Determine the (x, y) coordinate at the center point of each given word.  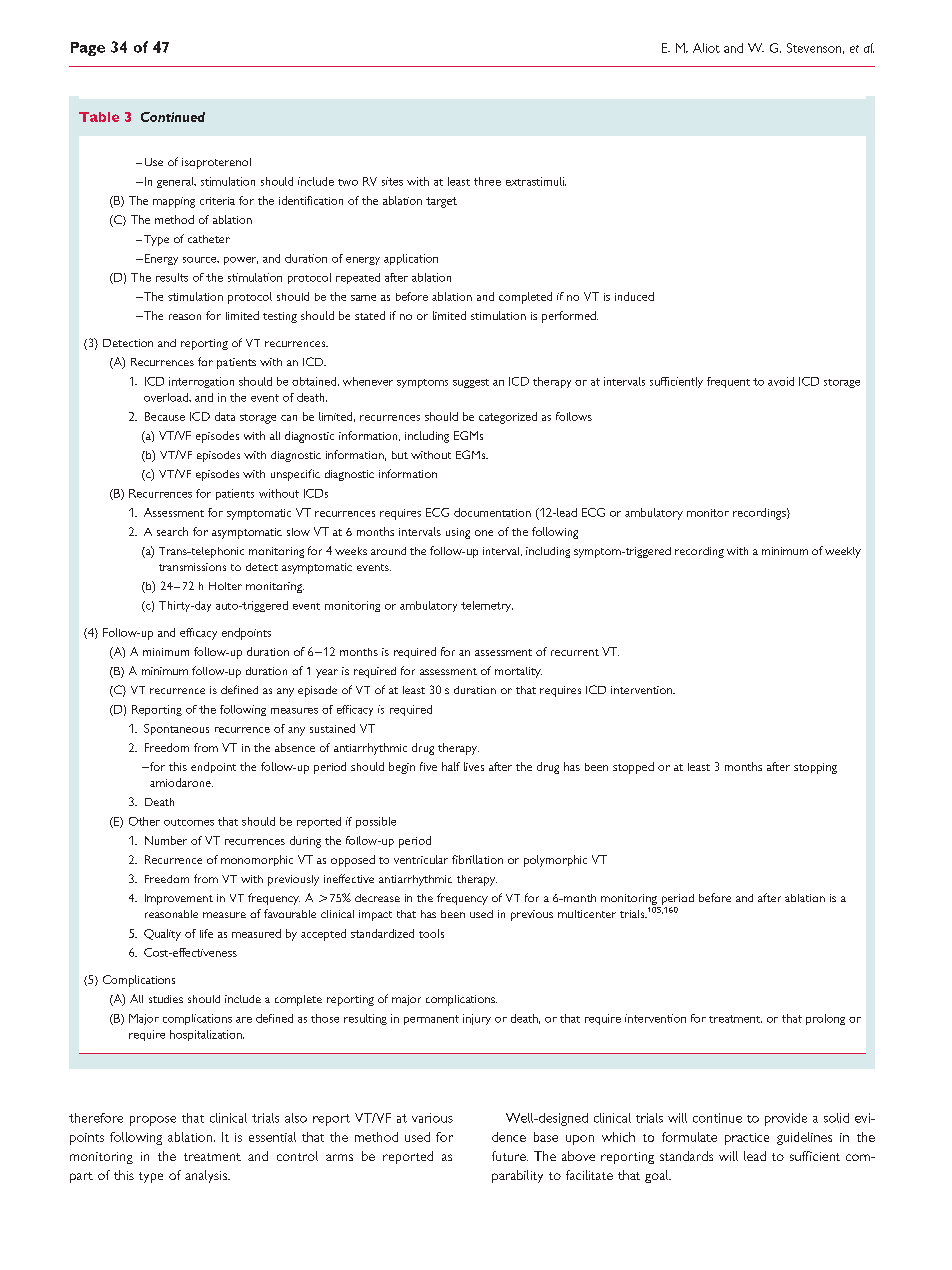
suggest (471, 383)
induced (634, 296)
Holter (225, 586)
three (487, 181)
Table (99, 117)
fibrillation (477, 859)
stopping (815, 768)
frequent (728, 382)
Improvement (179, 899)
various (432, 1118)
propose (153, 1121)
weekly (843, 552)
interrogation (201, 382)
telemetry (487, 606)
